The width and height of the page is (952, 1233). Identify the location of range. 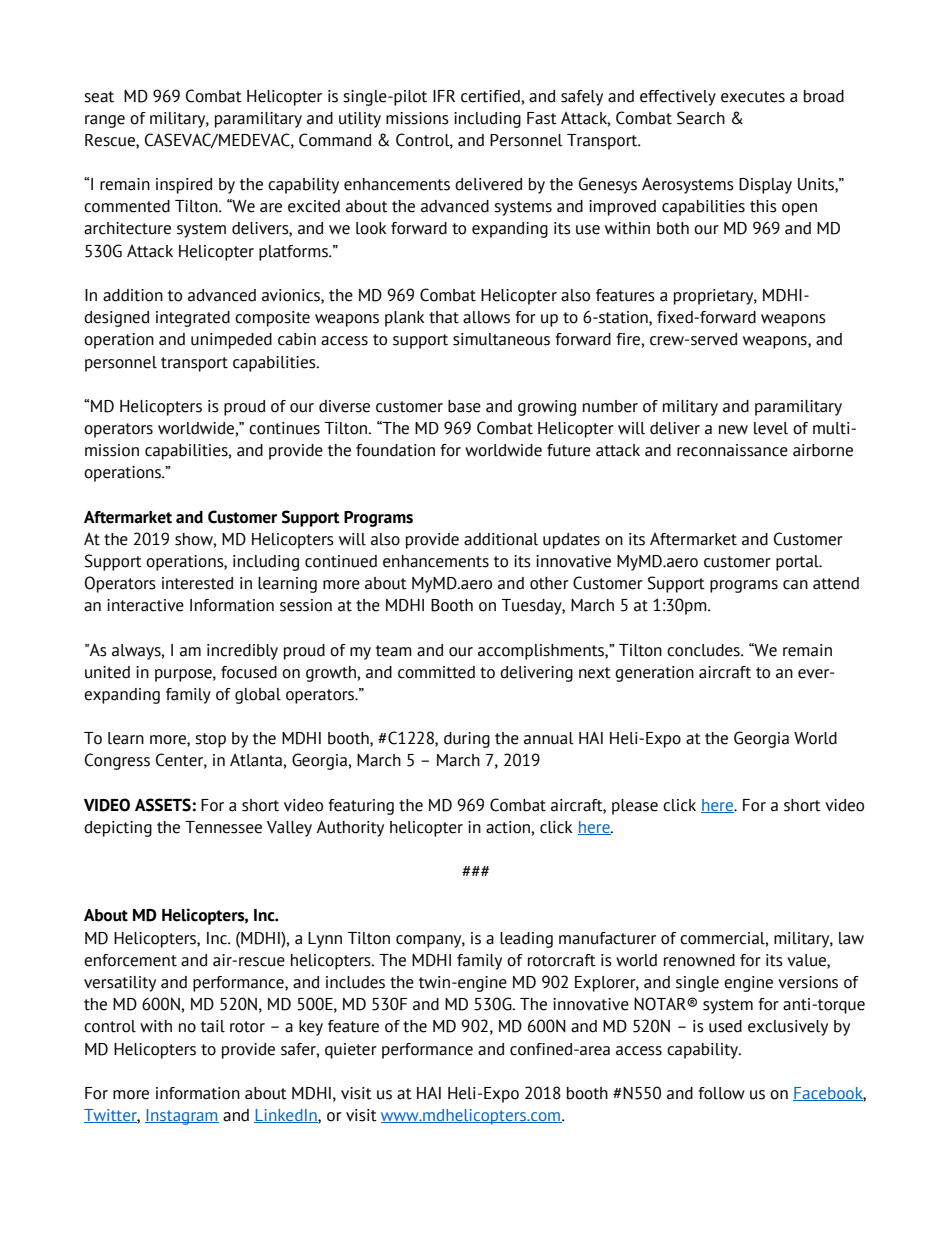
(105, 121).
